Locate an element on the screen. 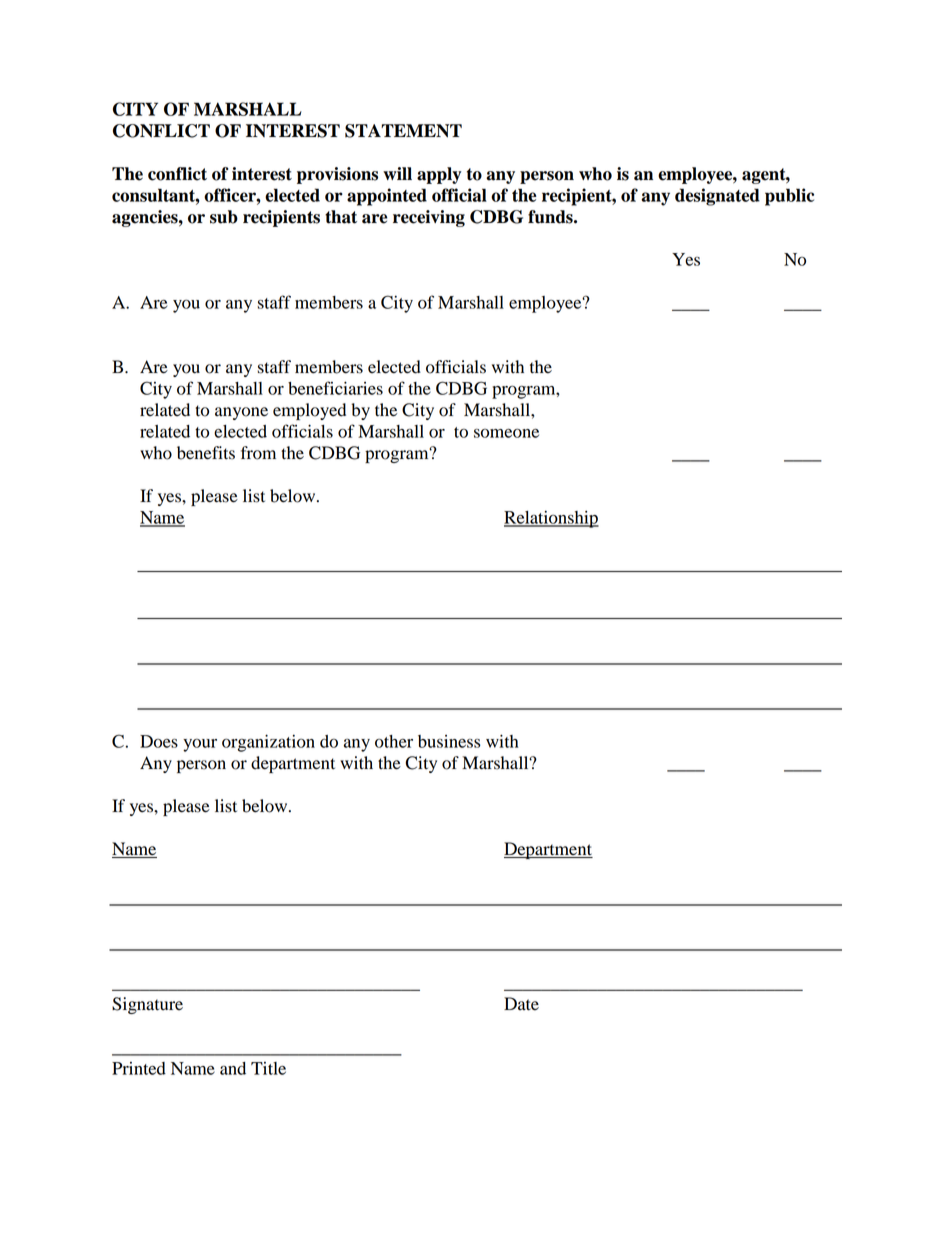  apply is located at coordinates (439, 175).
